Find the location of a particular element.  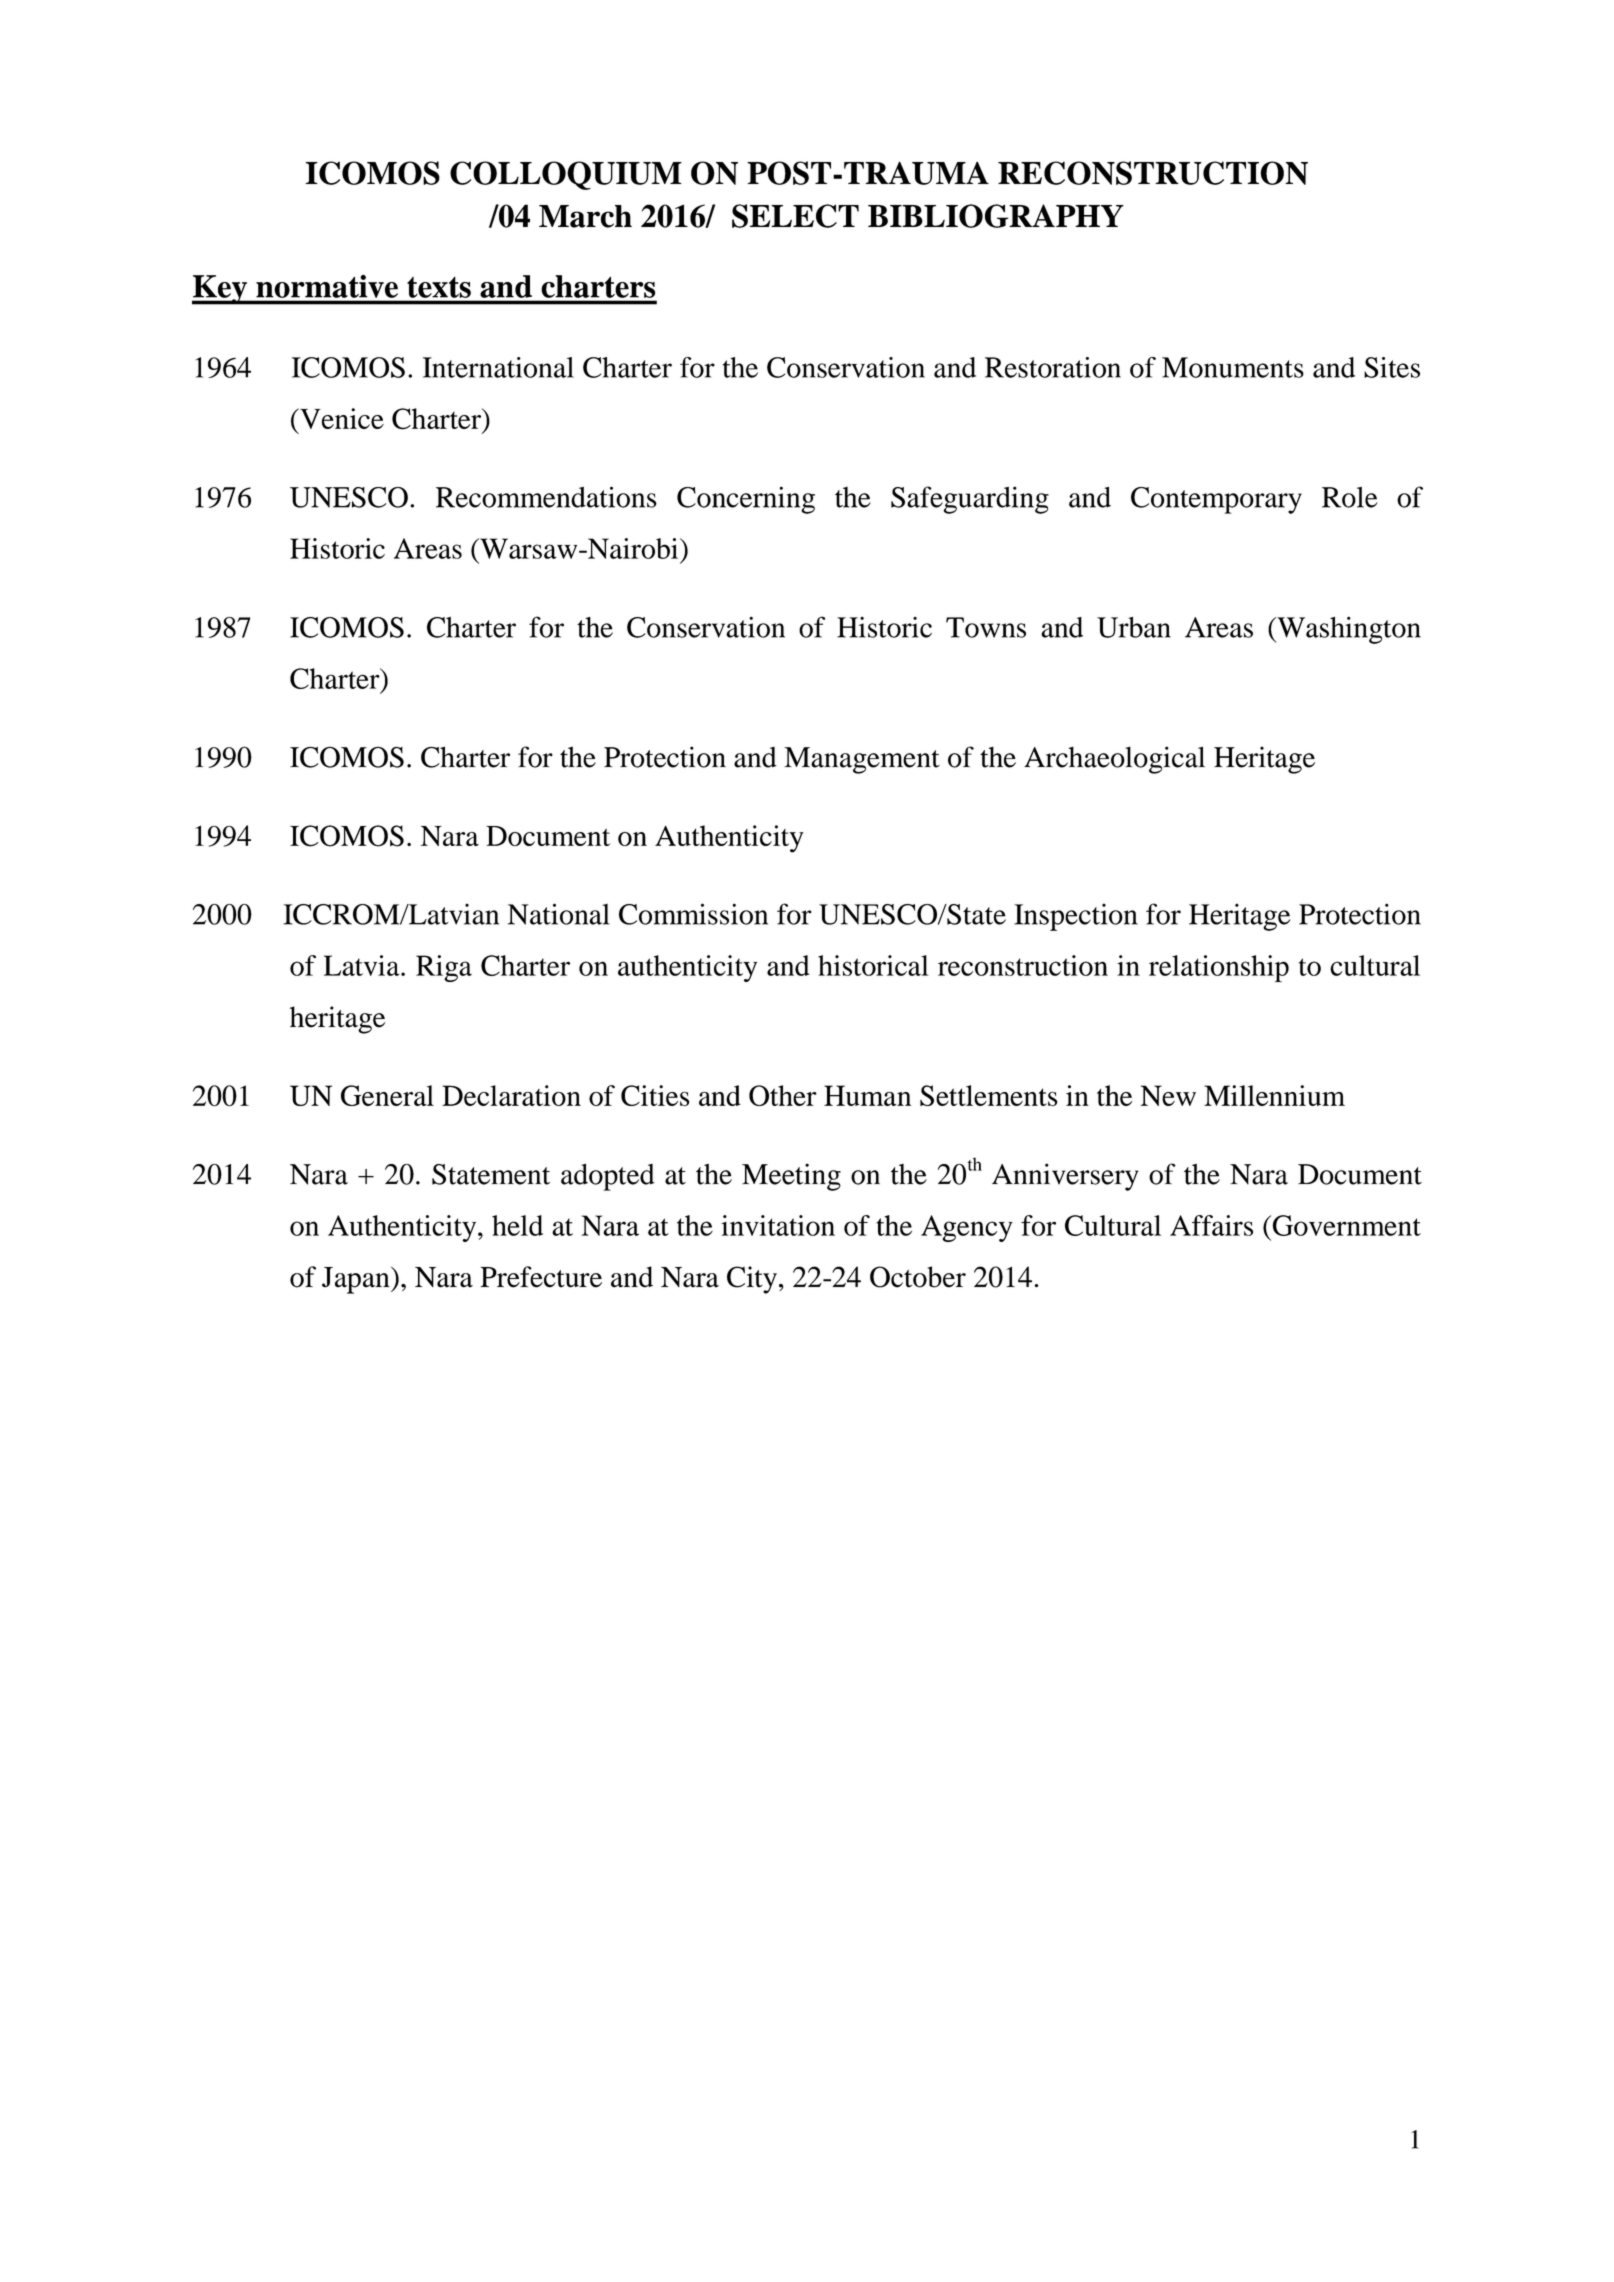

October is located at coordinates (918, 1277).
